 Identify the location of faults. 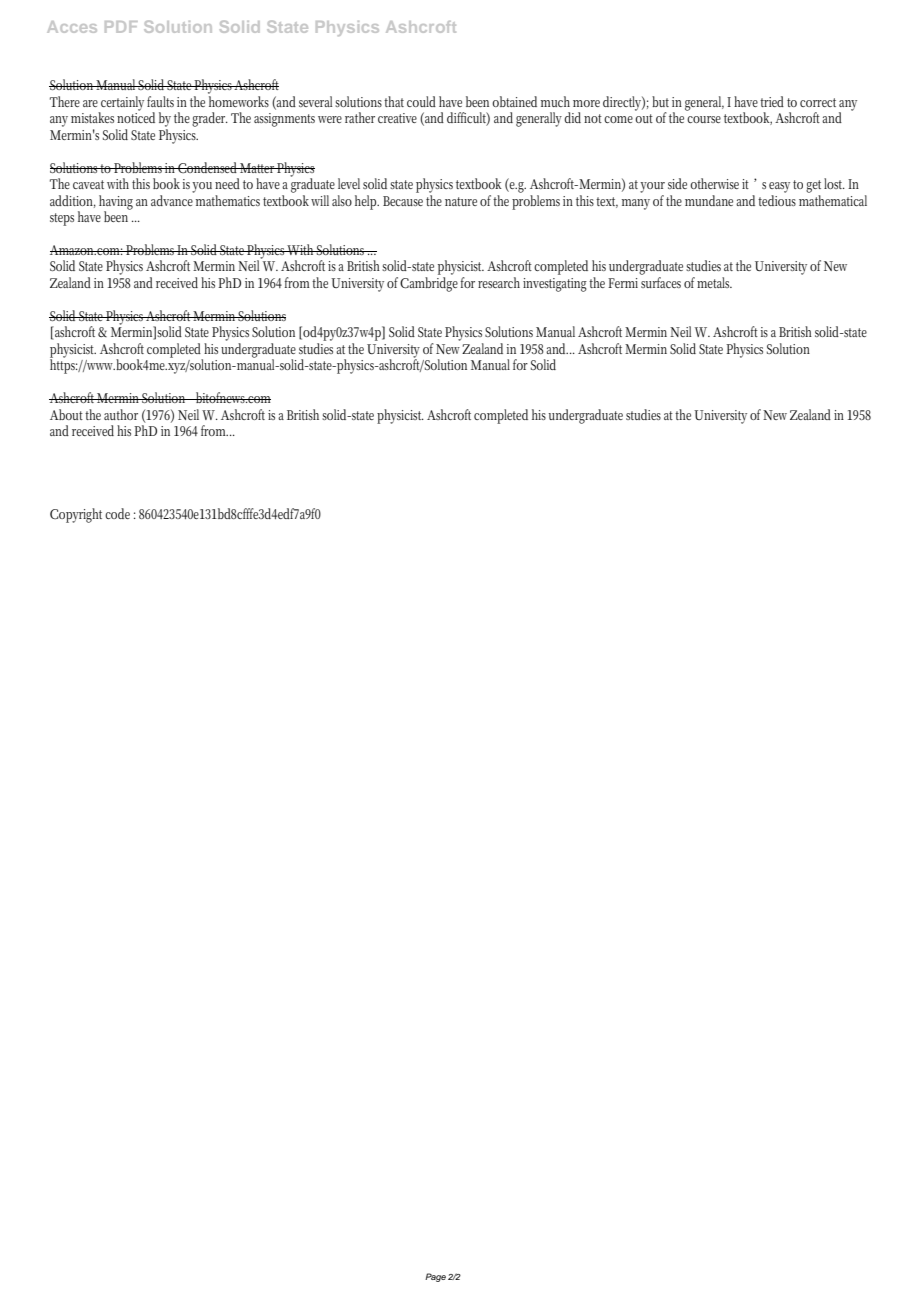
(160, 101).
